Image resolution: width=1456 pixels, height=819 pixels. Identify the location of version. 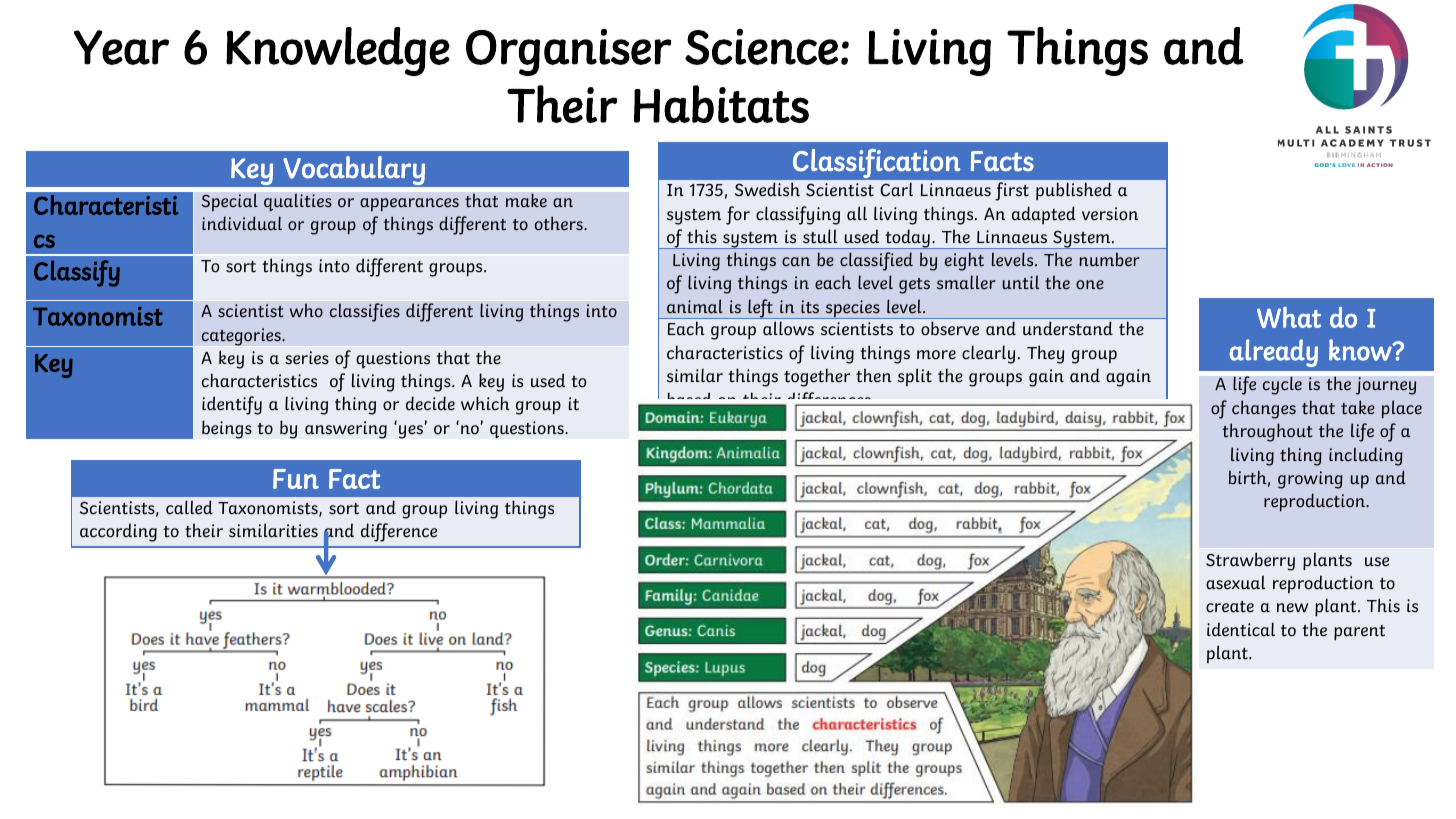
(1110, 214).
